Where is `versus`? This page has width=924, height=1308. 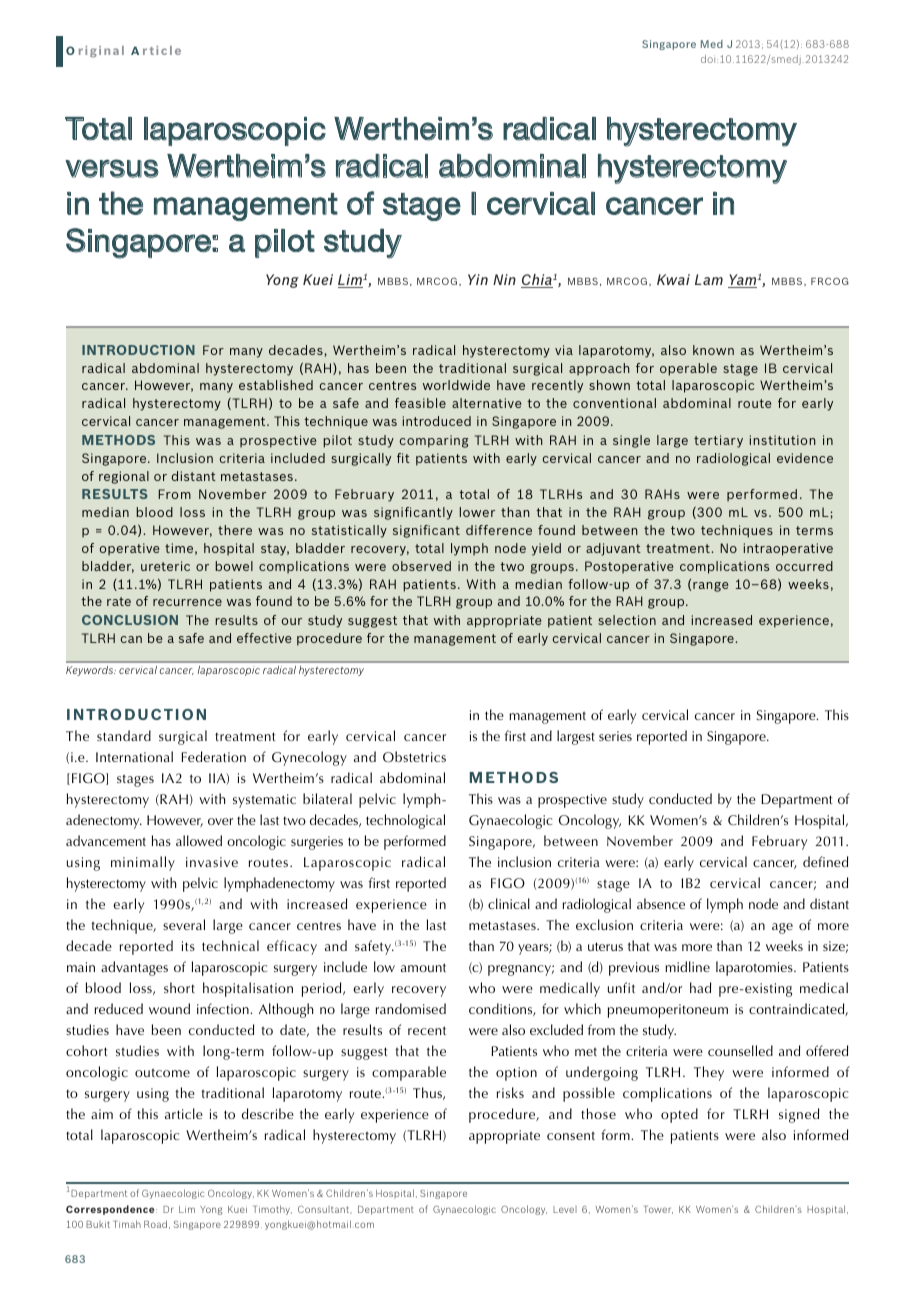
versus is located at coordinates (112, 168).
